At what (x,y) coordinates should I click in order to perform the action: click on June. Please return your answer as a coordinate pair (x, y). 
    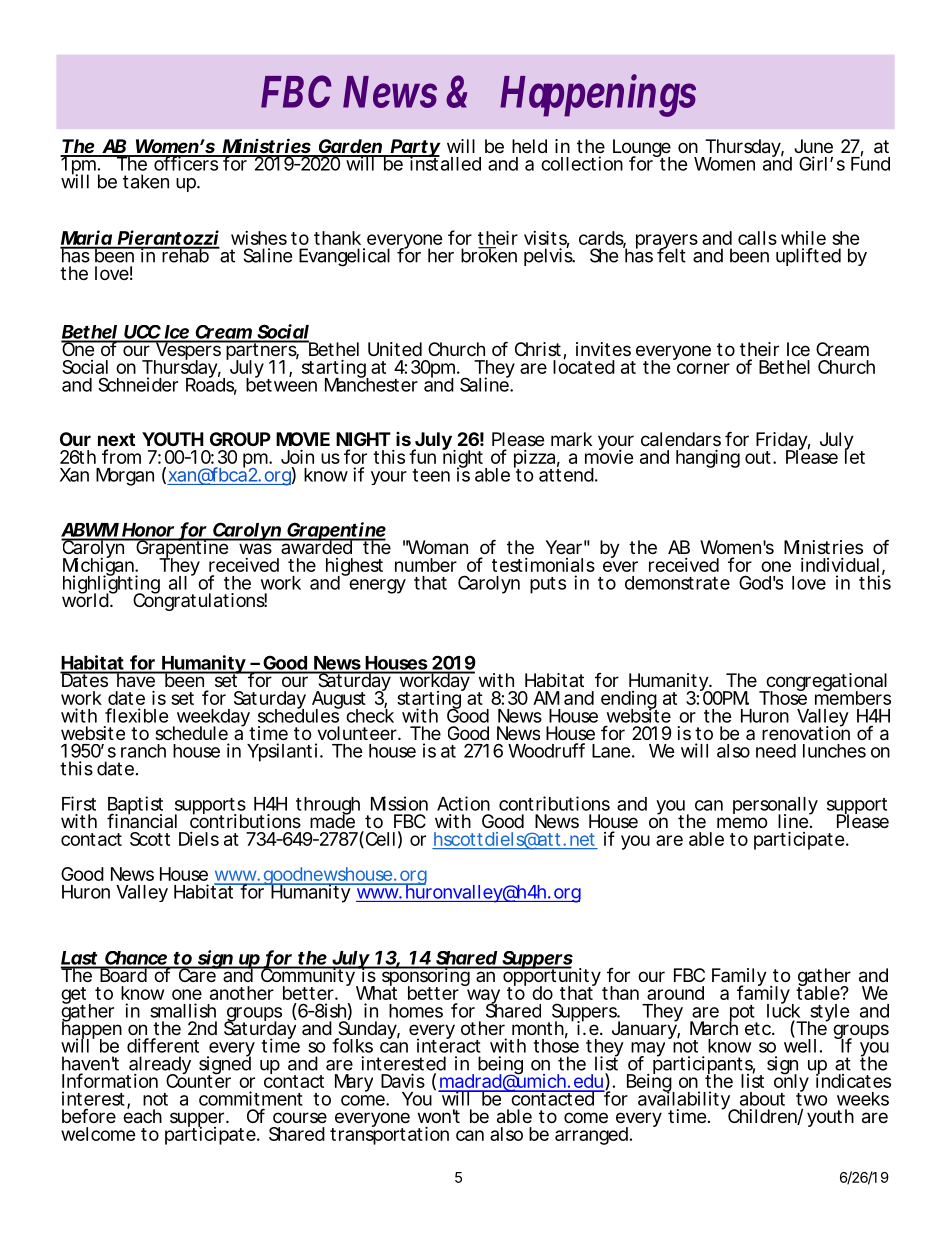
    Looking at the image, I should click on (813, 146).
